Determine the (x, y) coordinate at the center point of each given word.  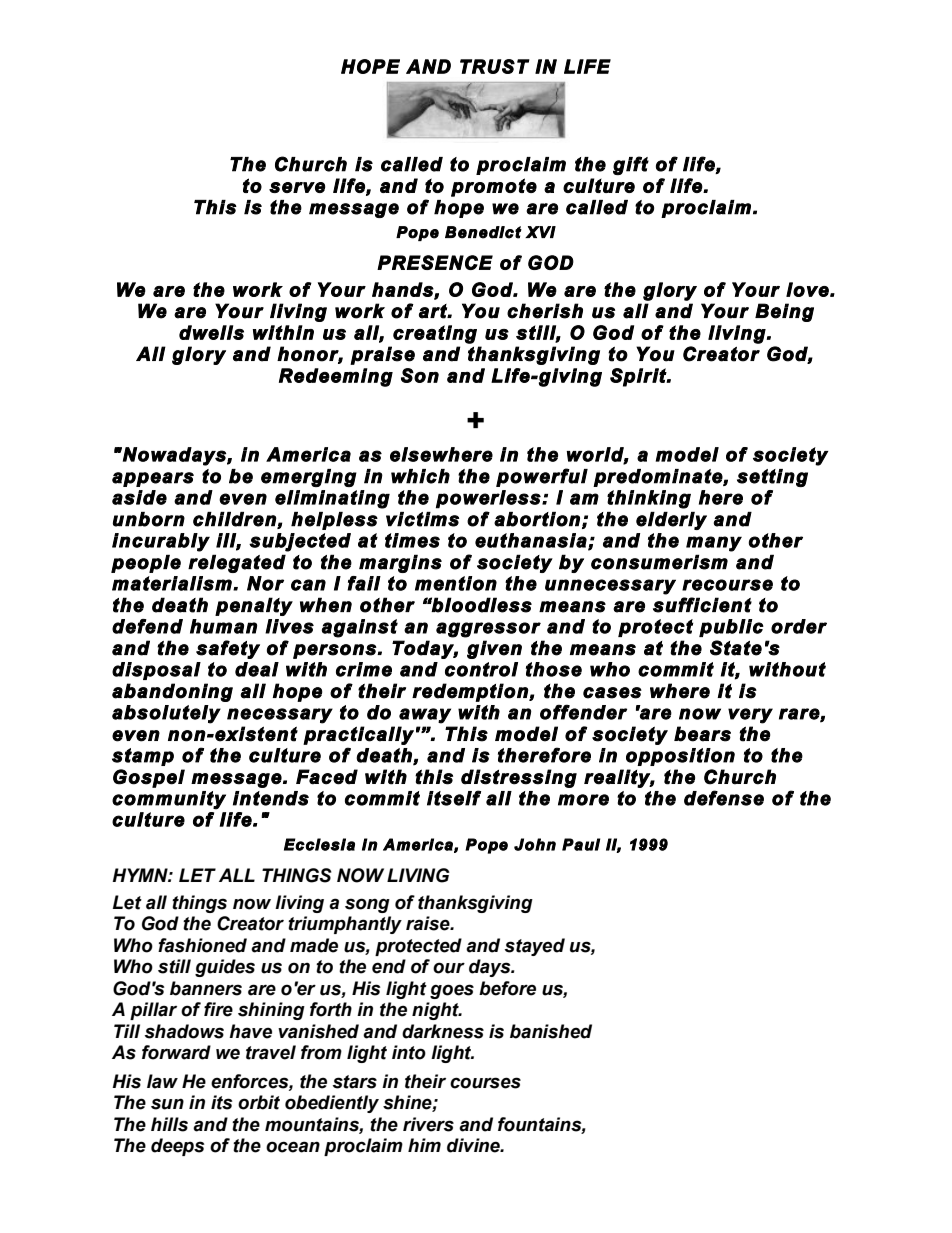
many (714, 544)
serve (297, 187)
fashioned (202, 945)
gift (631, 165)
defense (724, 798)
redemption (471, 692)
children (235, 520)
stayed (534, 947)
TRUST (495, 66)
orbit (259, 1102)
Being (784, 312)
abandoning (172, 692)
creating (435, 334)
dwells (211, 332)
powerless (489, 499)
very (750, 716)
